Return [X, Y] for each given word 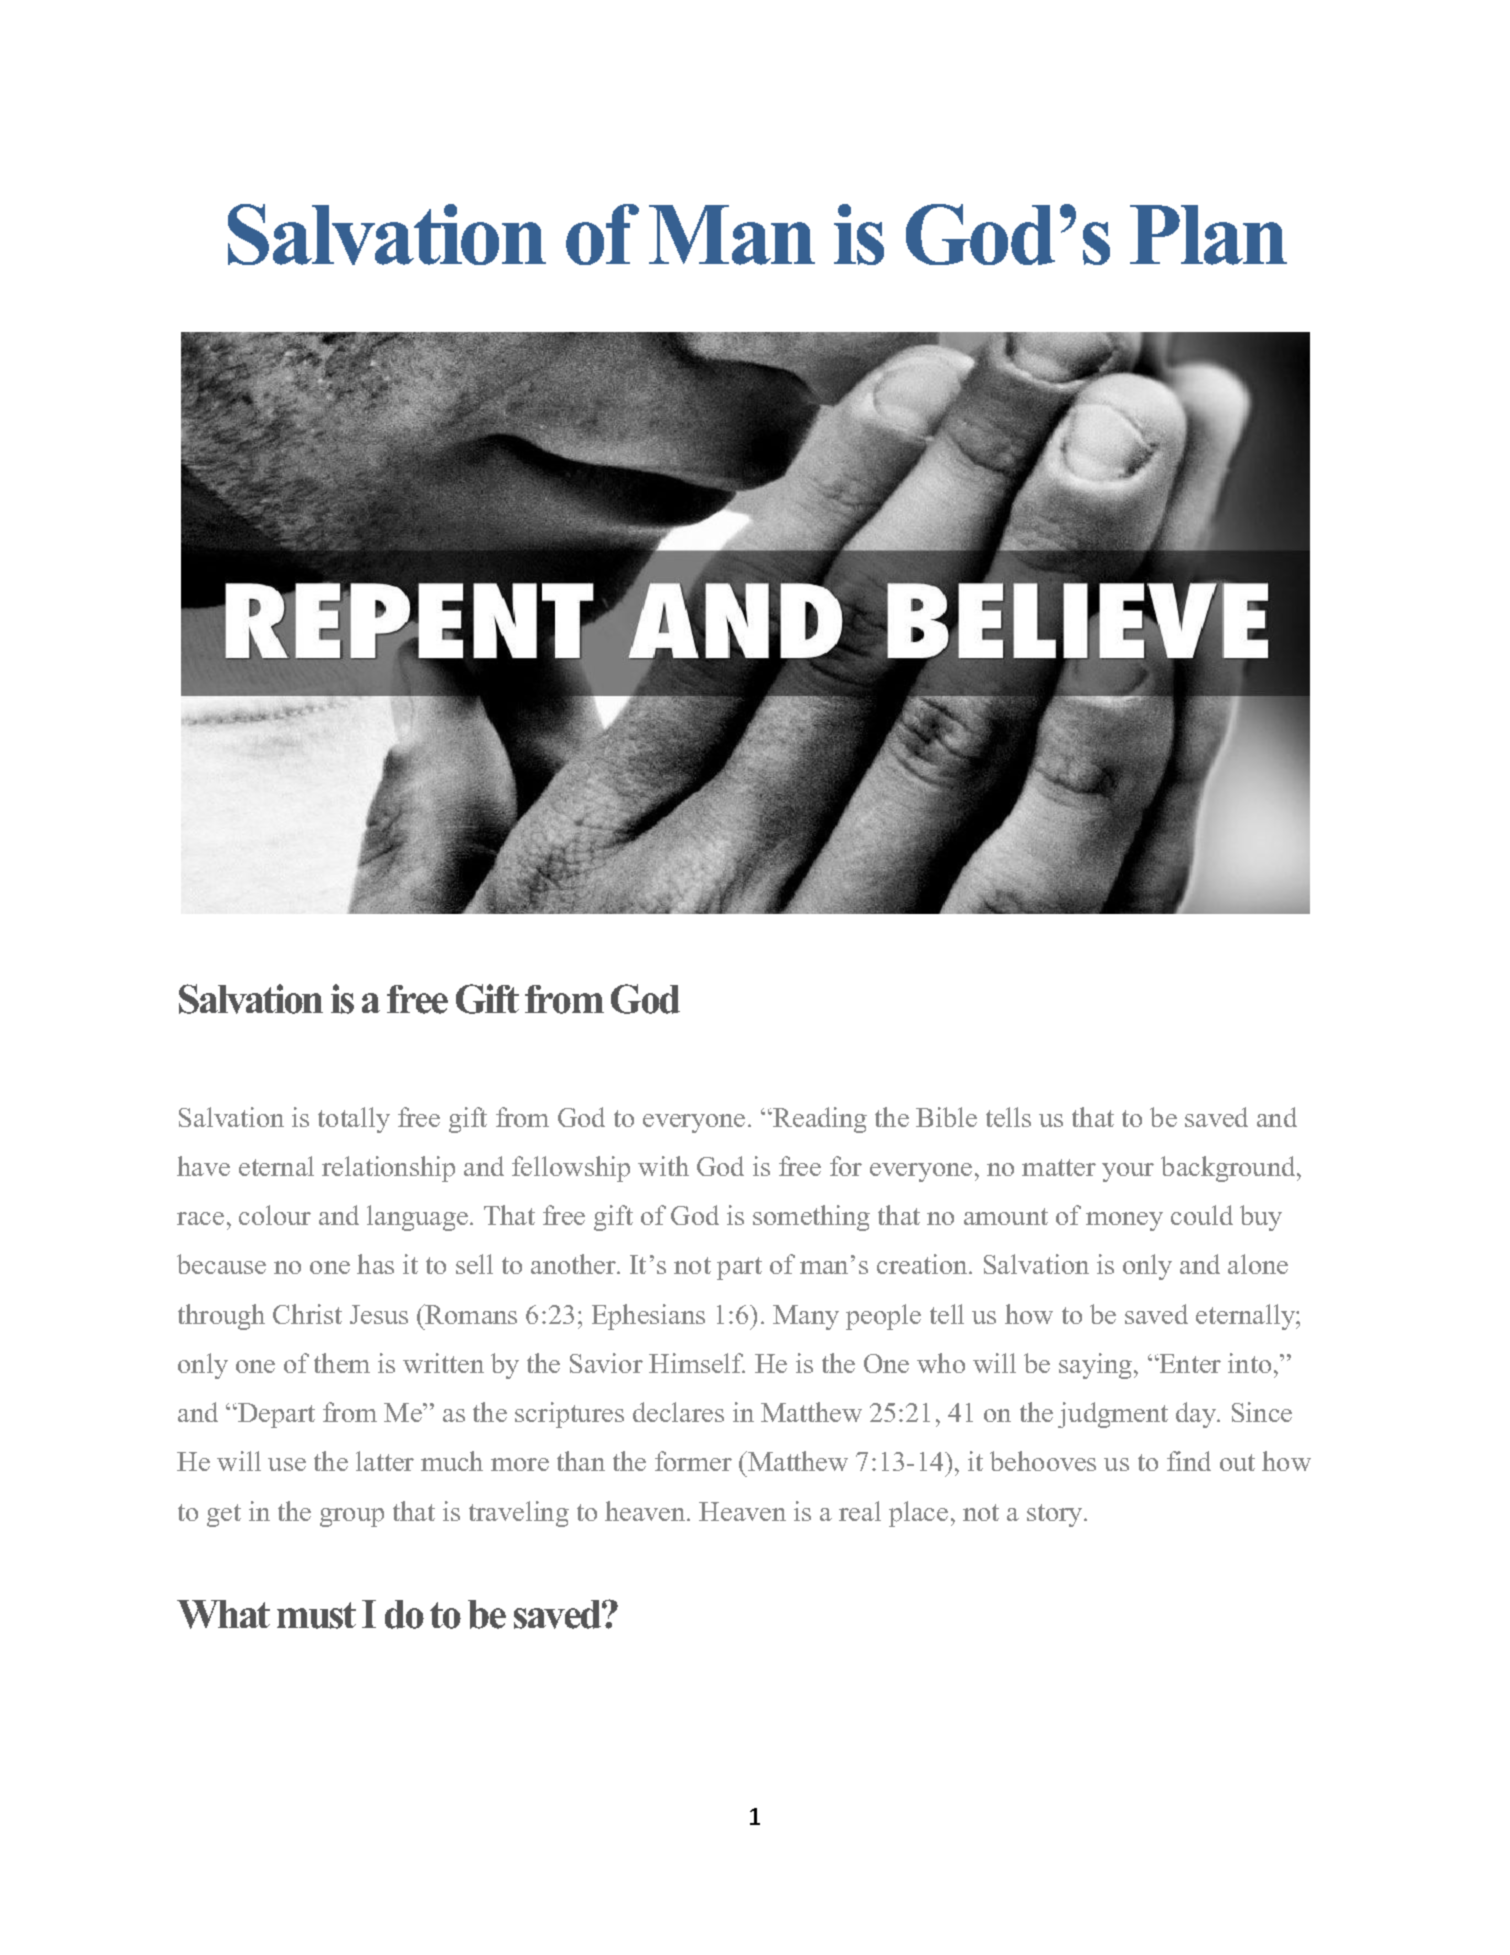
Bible [946, 1117]
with [663, 1166]
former [693, 1461]
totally [354, 1120]
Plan [1208, 235]
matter [1059, 1167]
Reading [819, 1120]
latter [385, 1461]
